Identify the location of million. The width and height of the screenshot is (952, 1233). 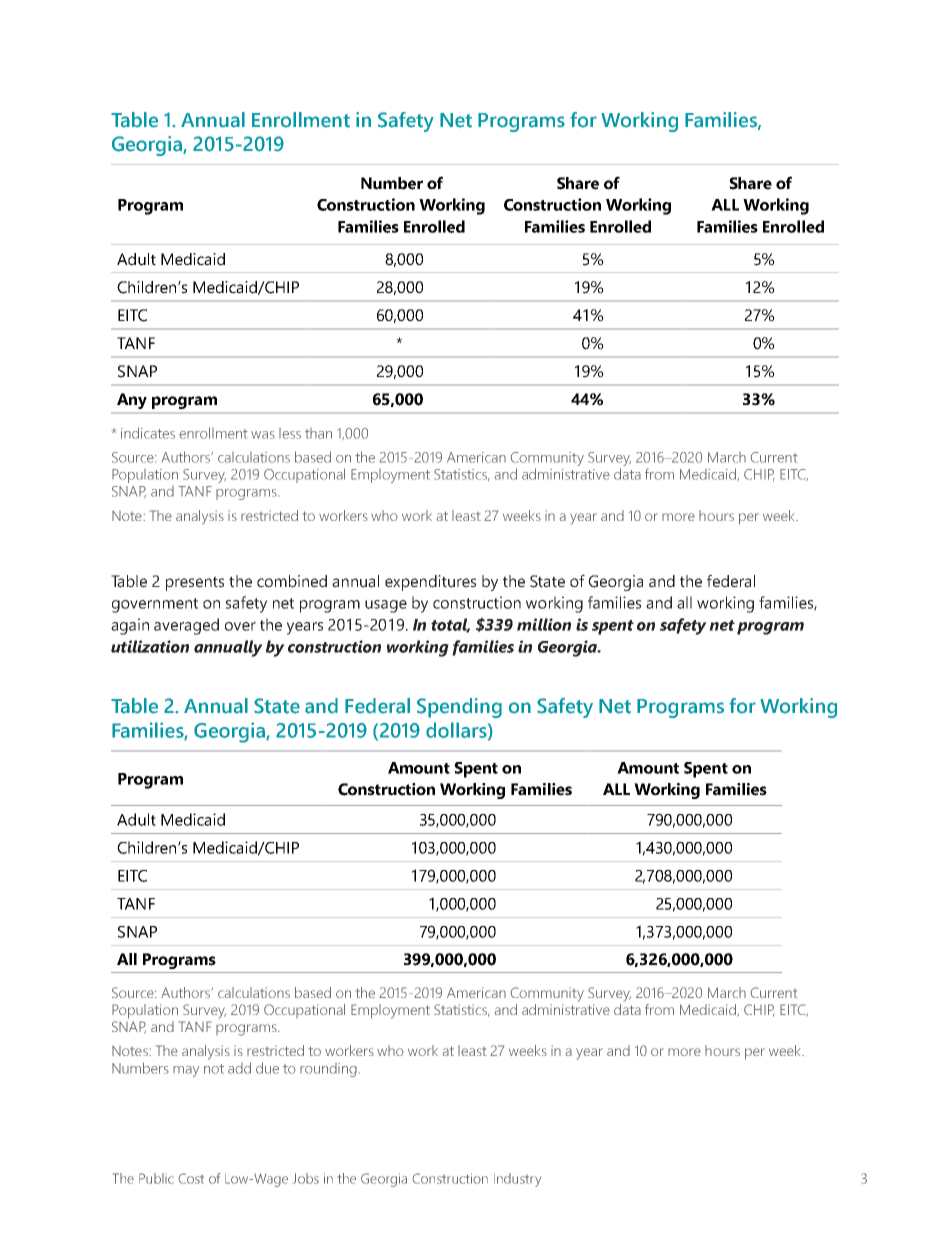
(544, 624).
